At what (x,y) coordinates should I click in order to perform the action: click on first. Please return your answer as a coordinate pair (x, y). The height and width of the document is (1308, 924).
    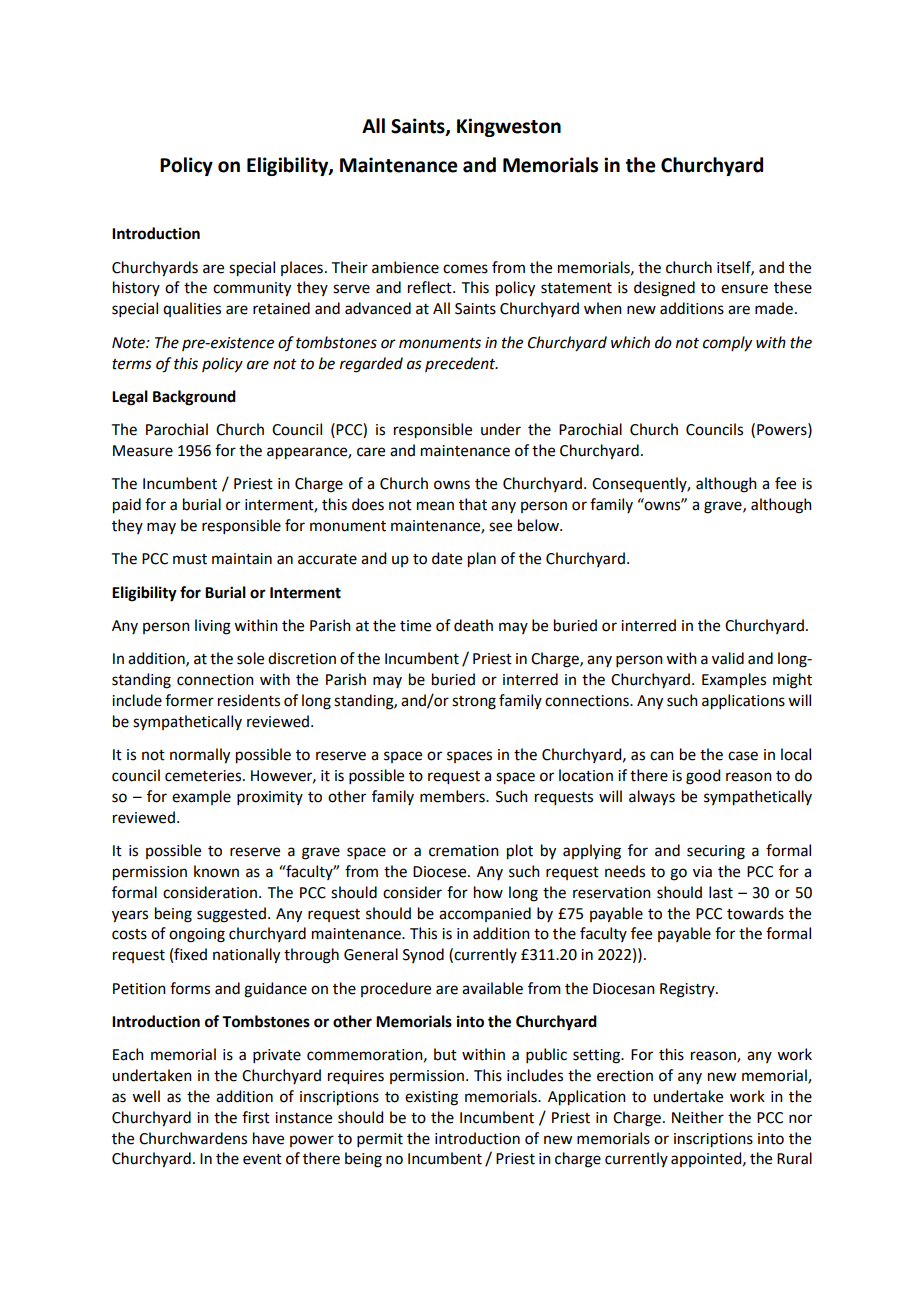
    Looking at the image, I should click on (256, 1117).
